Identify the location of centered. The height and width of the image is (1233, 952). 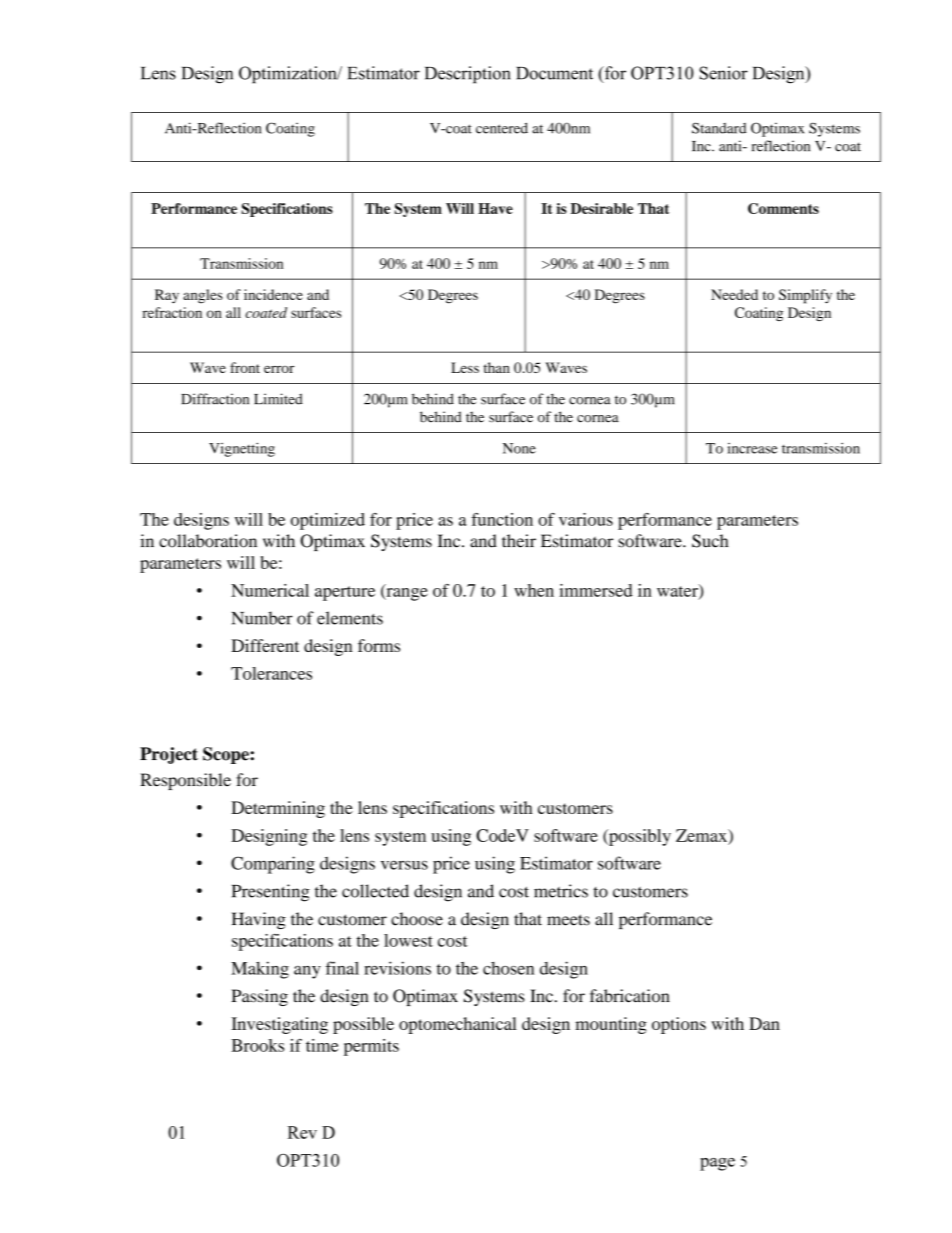
(502, 128).
